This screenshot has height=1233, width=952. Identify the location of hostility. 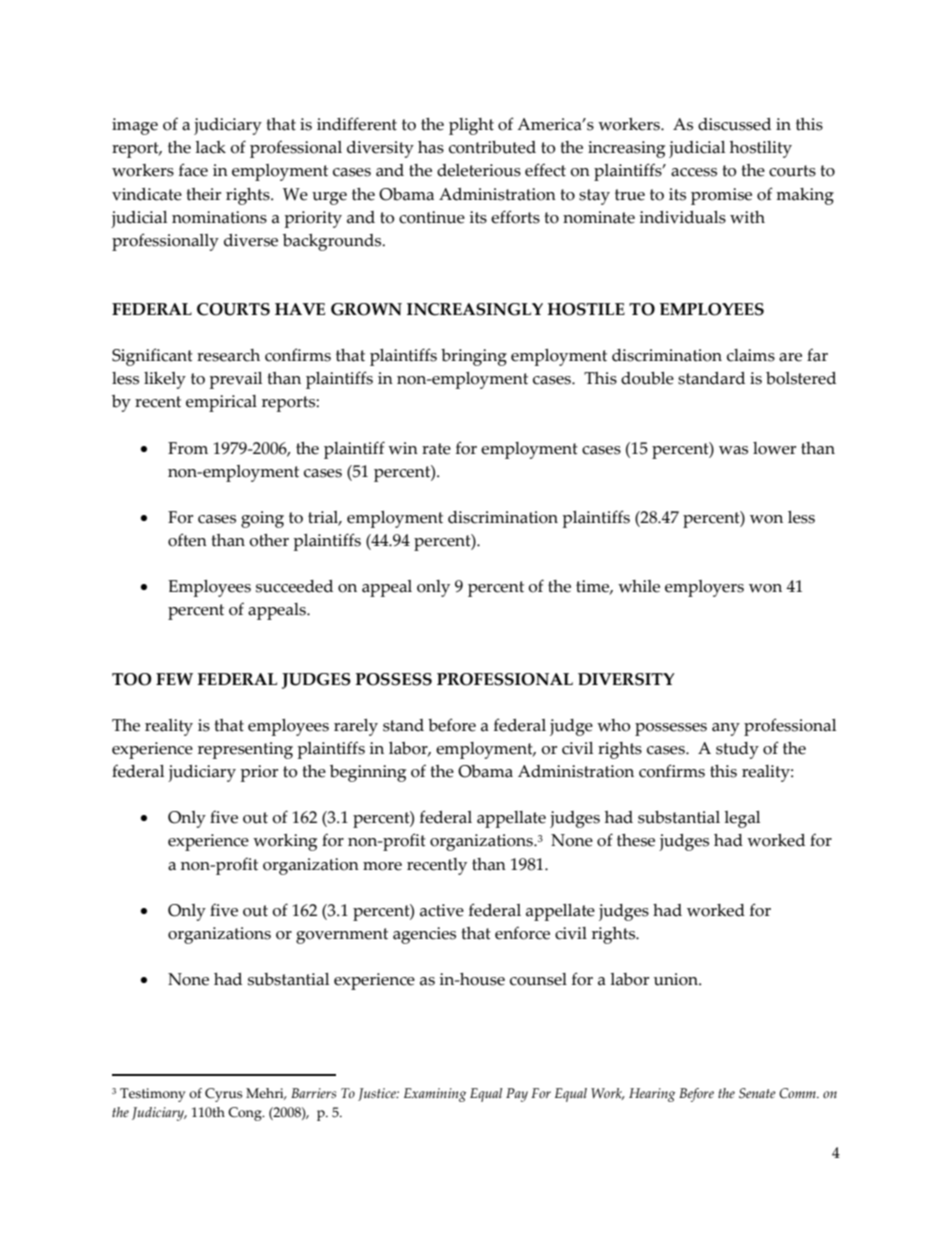
(761, 149).
